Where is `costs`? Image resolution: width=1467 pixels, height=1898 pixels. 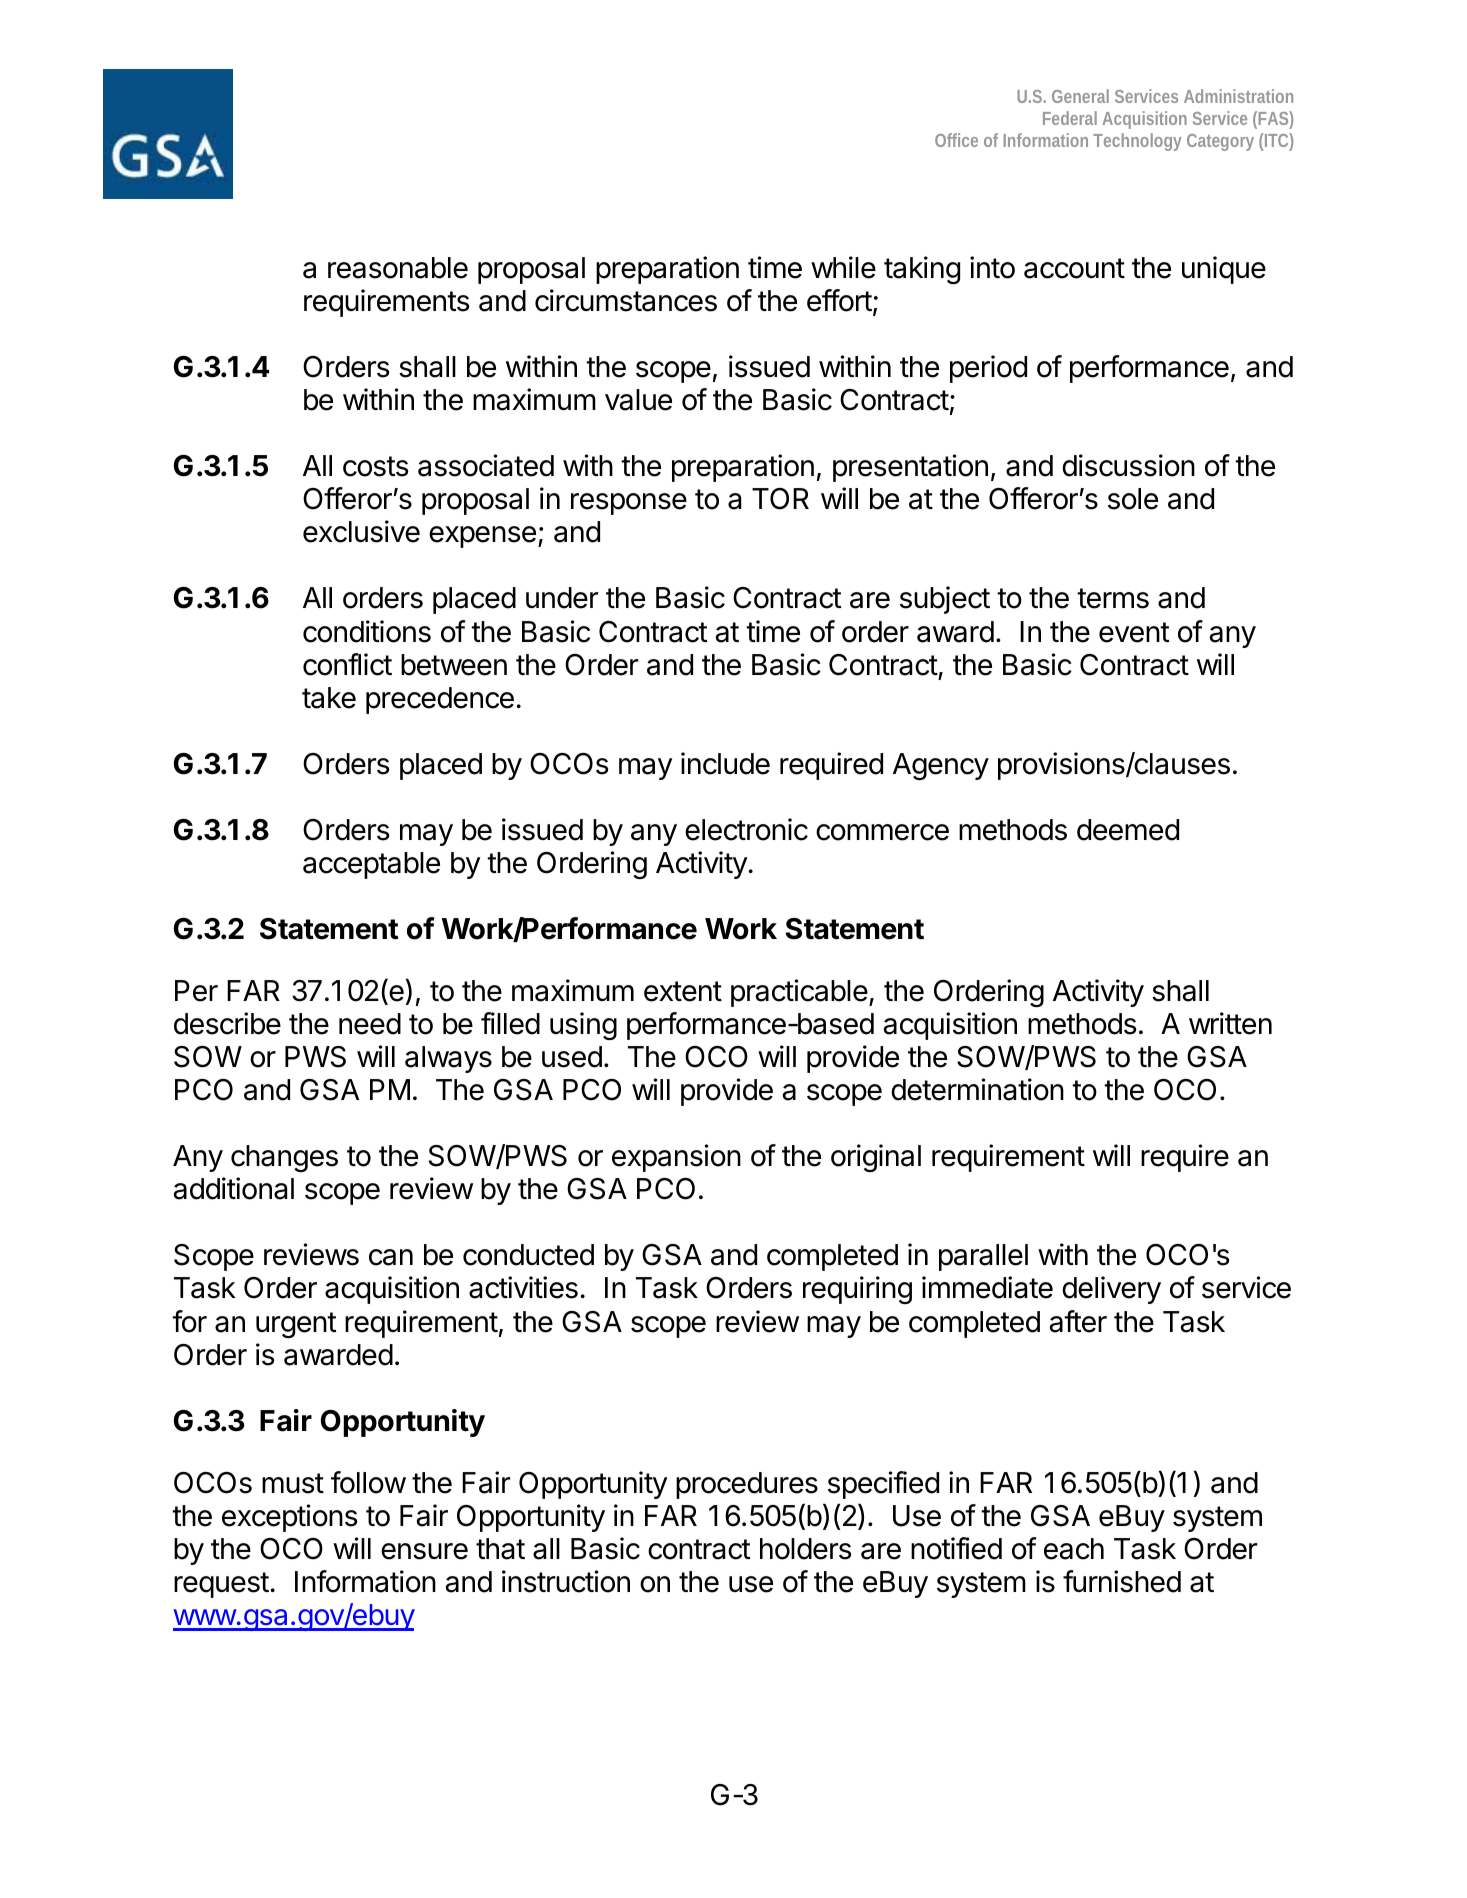
costs is located at coordinates (376, 466).
